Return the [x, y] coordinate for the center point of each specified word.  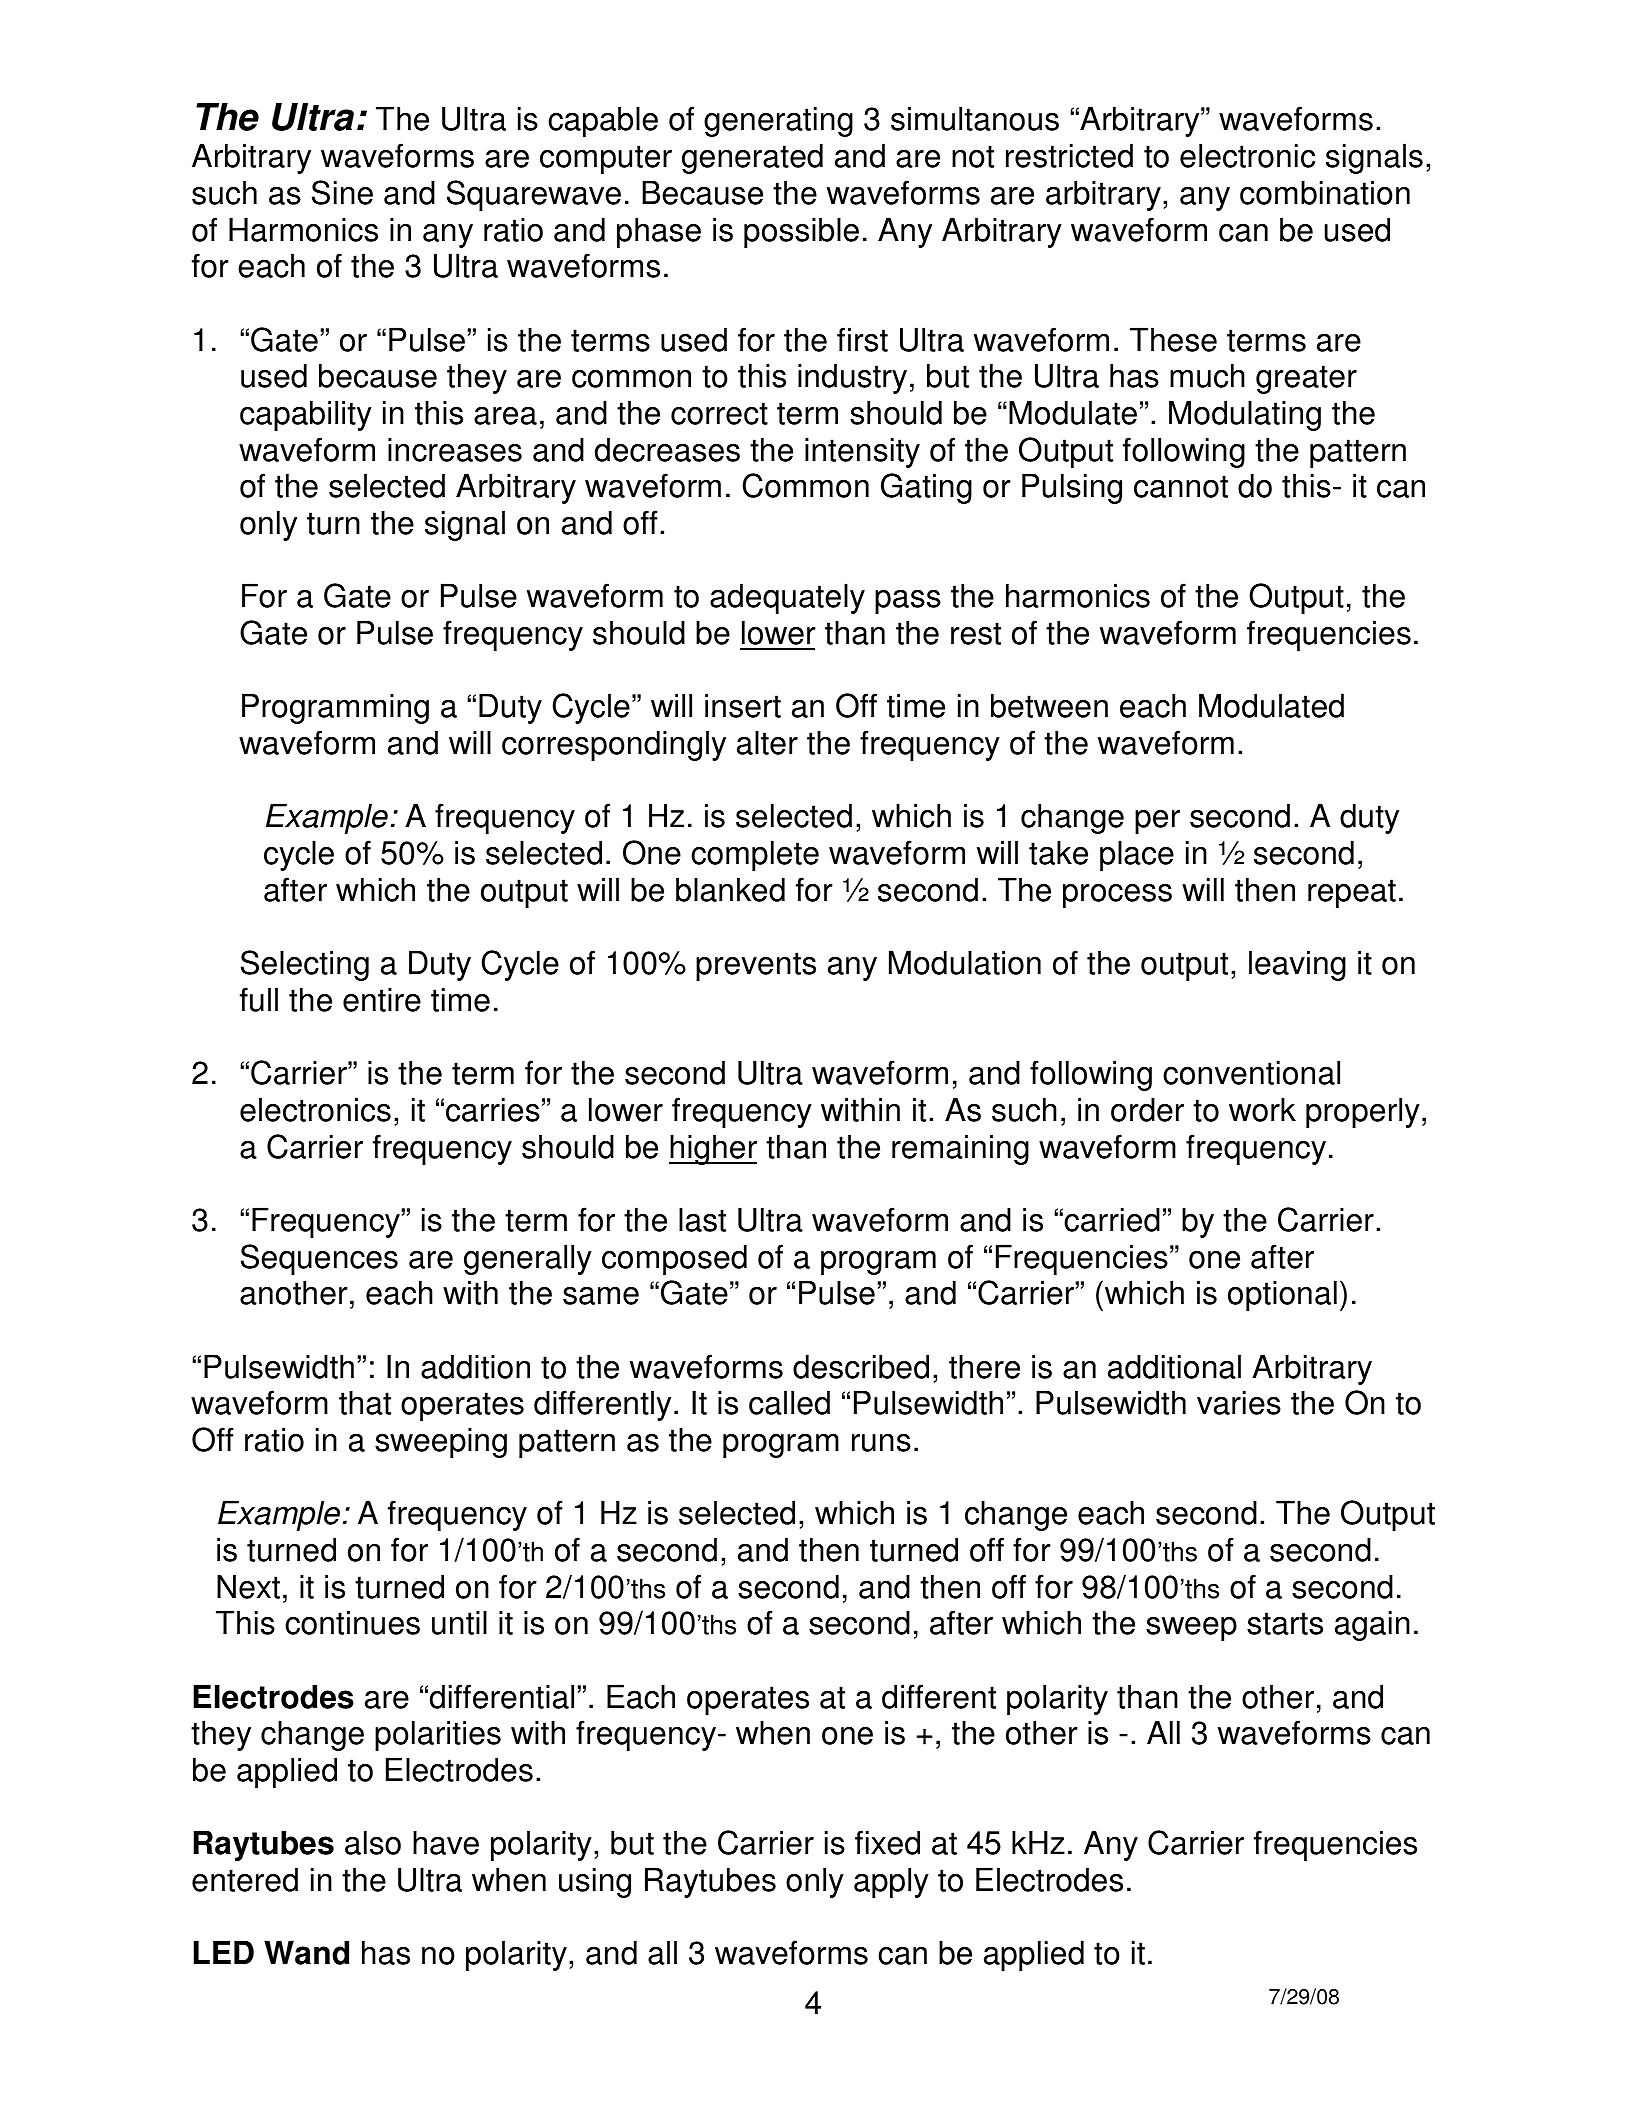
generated [752, 158]
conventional [1251, 1072]
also [373, 1842]
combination [1325, 192]
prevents [756, 966]
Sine [342, 192]
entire [382, 999]
